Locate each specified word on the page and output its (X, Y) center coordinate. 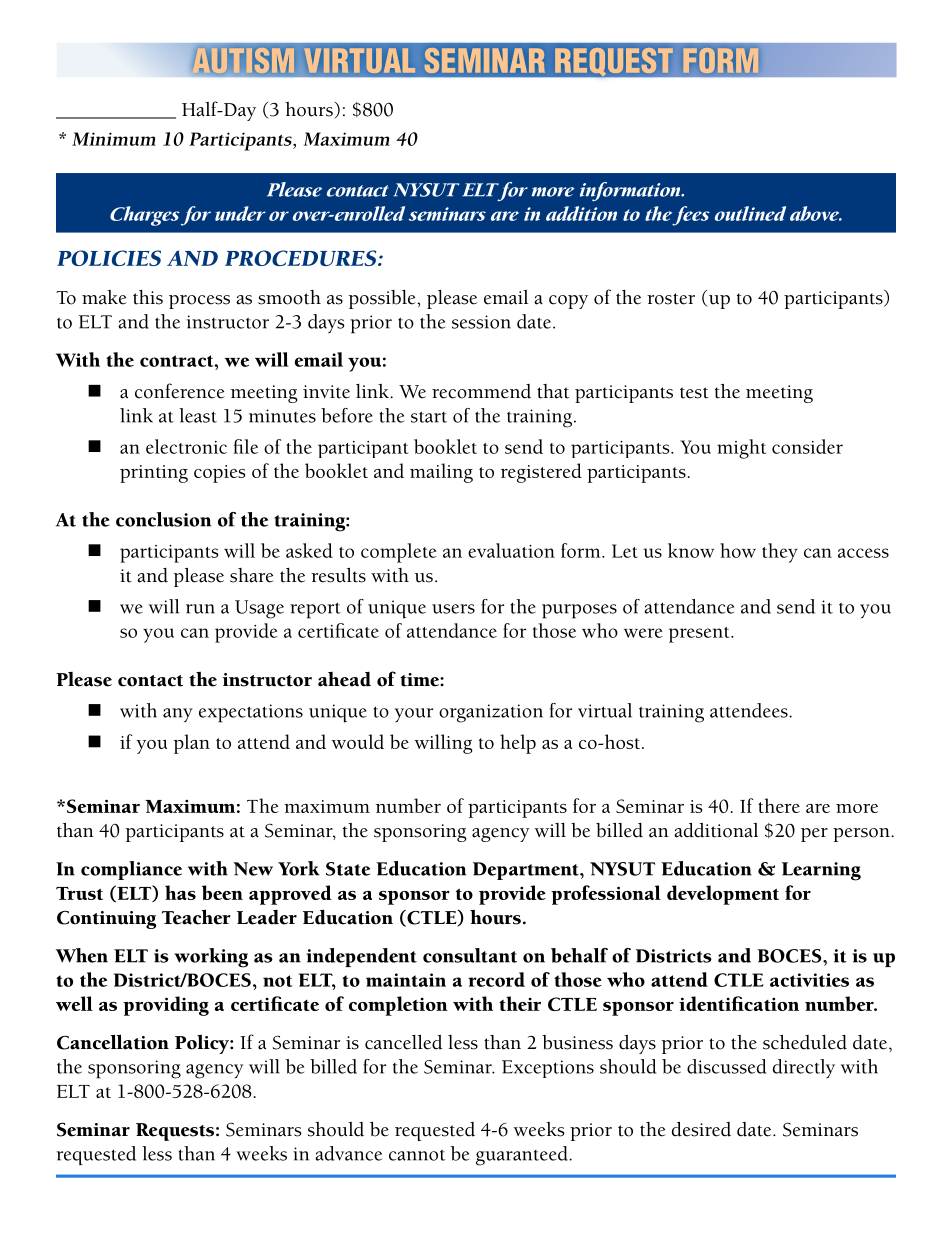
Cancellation (113, 1042)
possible (383, 299)
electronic (186, 446)
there (779, 805)
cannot (417, 1155)
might (741, 449)
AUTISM (244, 60)
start (429, 417)
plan (191, 744)
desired (701, 1129)
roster (671, 299)
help (518, 744)
